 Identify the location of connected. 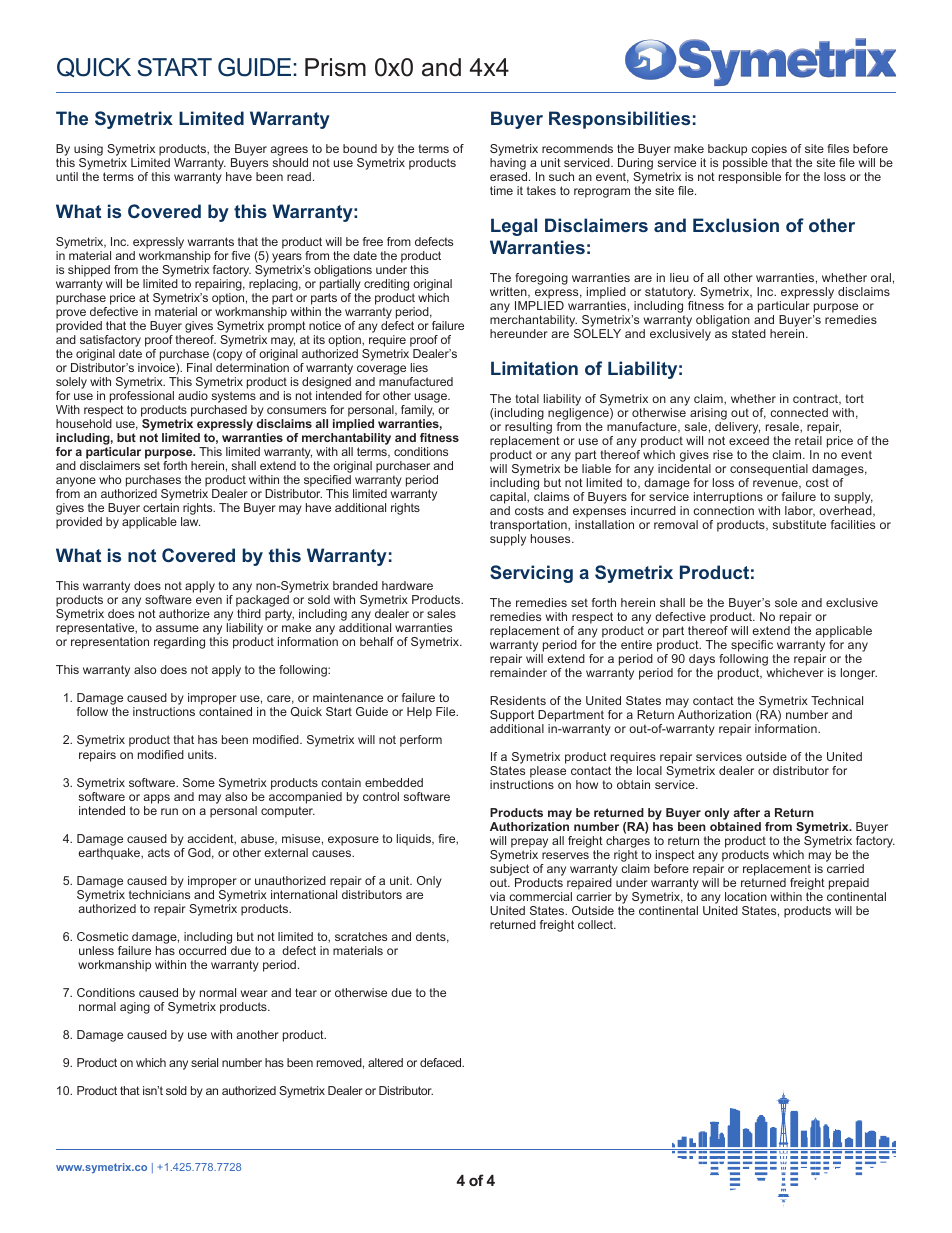
(799, 412).
